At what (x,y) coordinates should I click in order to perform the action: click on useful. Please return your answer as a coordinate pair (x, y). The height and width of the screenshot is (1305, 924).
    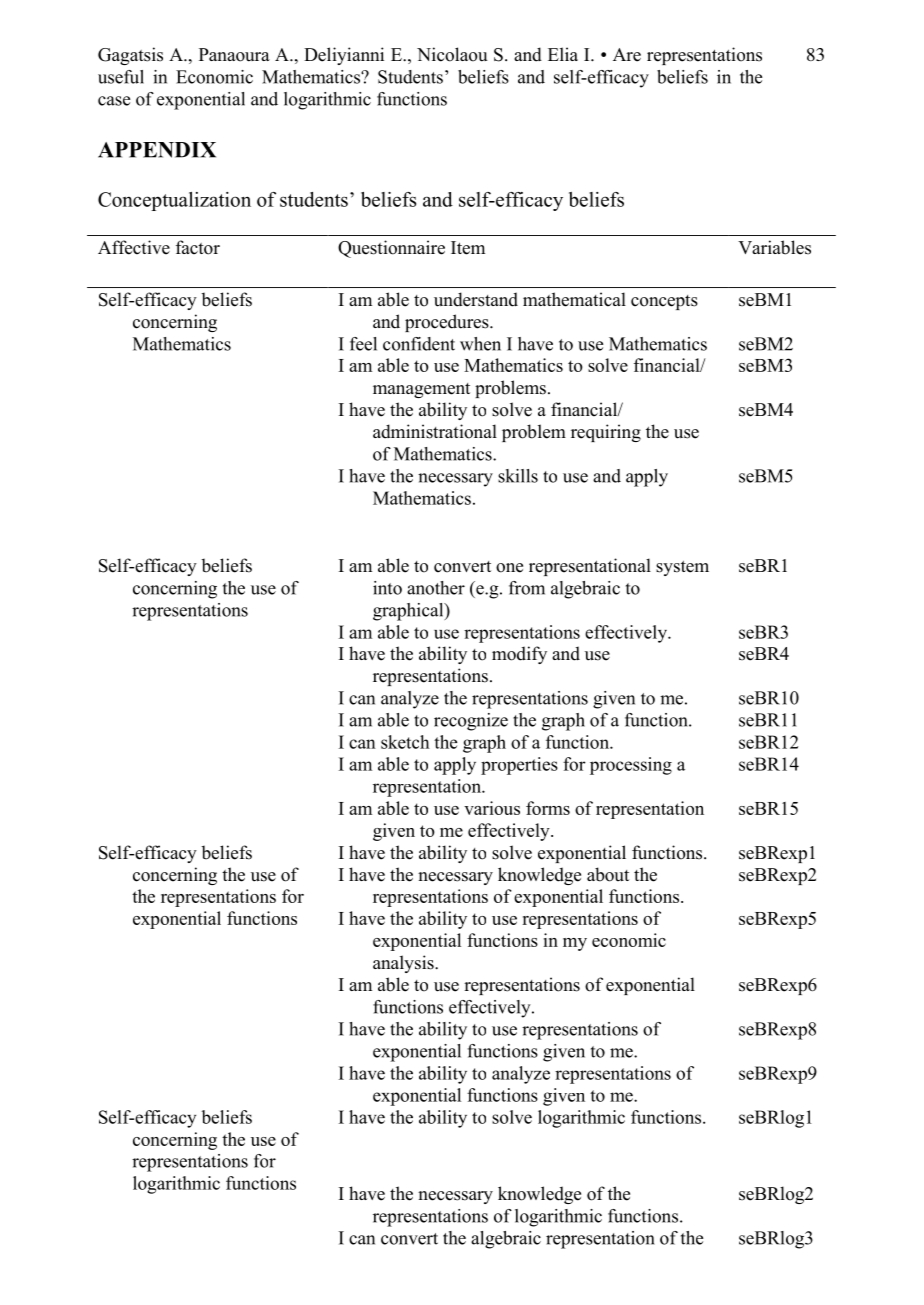
    Looking at the image, I should click on (121, 77).
